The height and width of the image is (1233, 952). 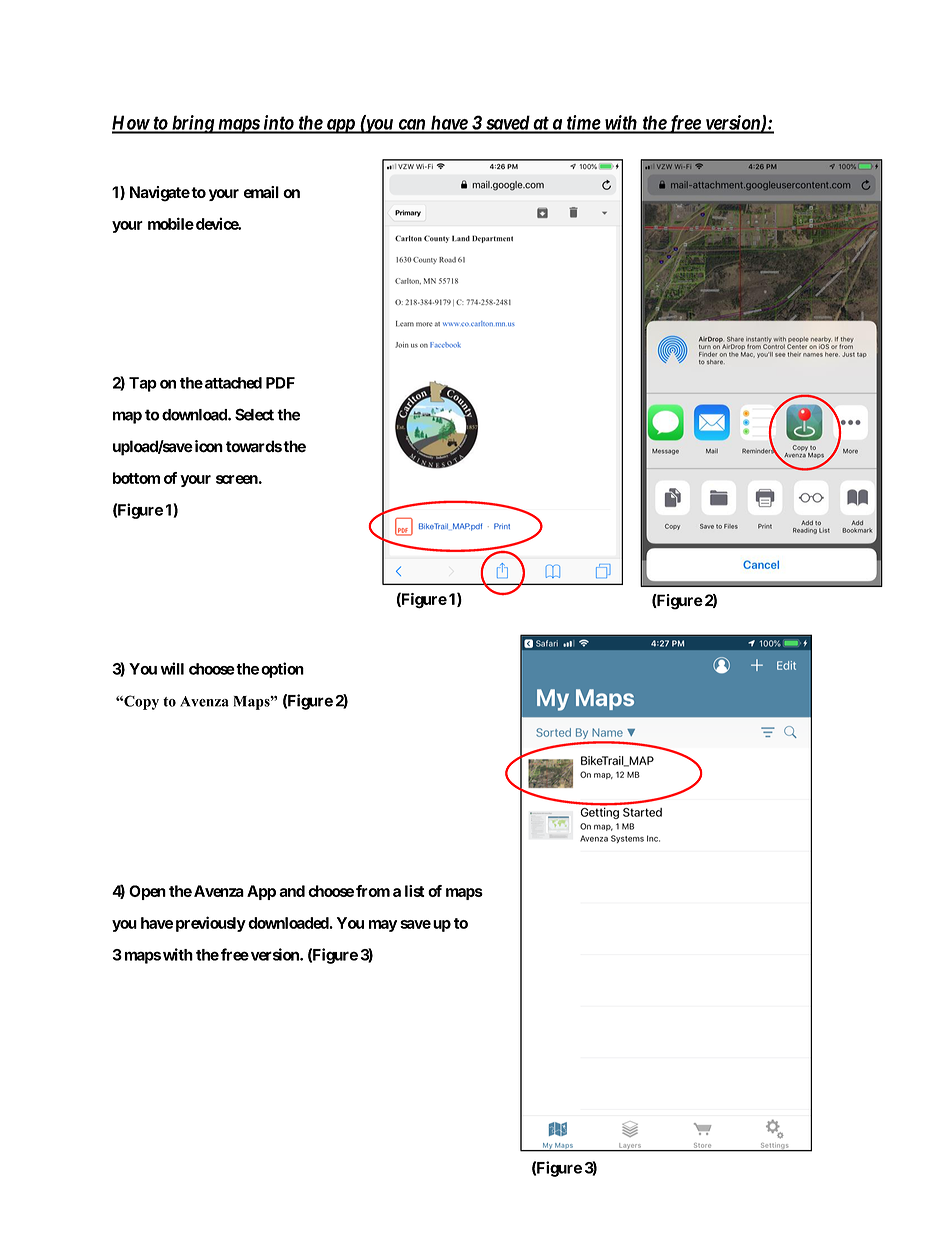 I want to click on will, so click(x=172, y=668).
